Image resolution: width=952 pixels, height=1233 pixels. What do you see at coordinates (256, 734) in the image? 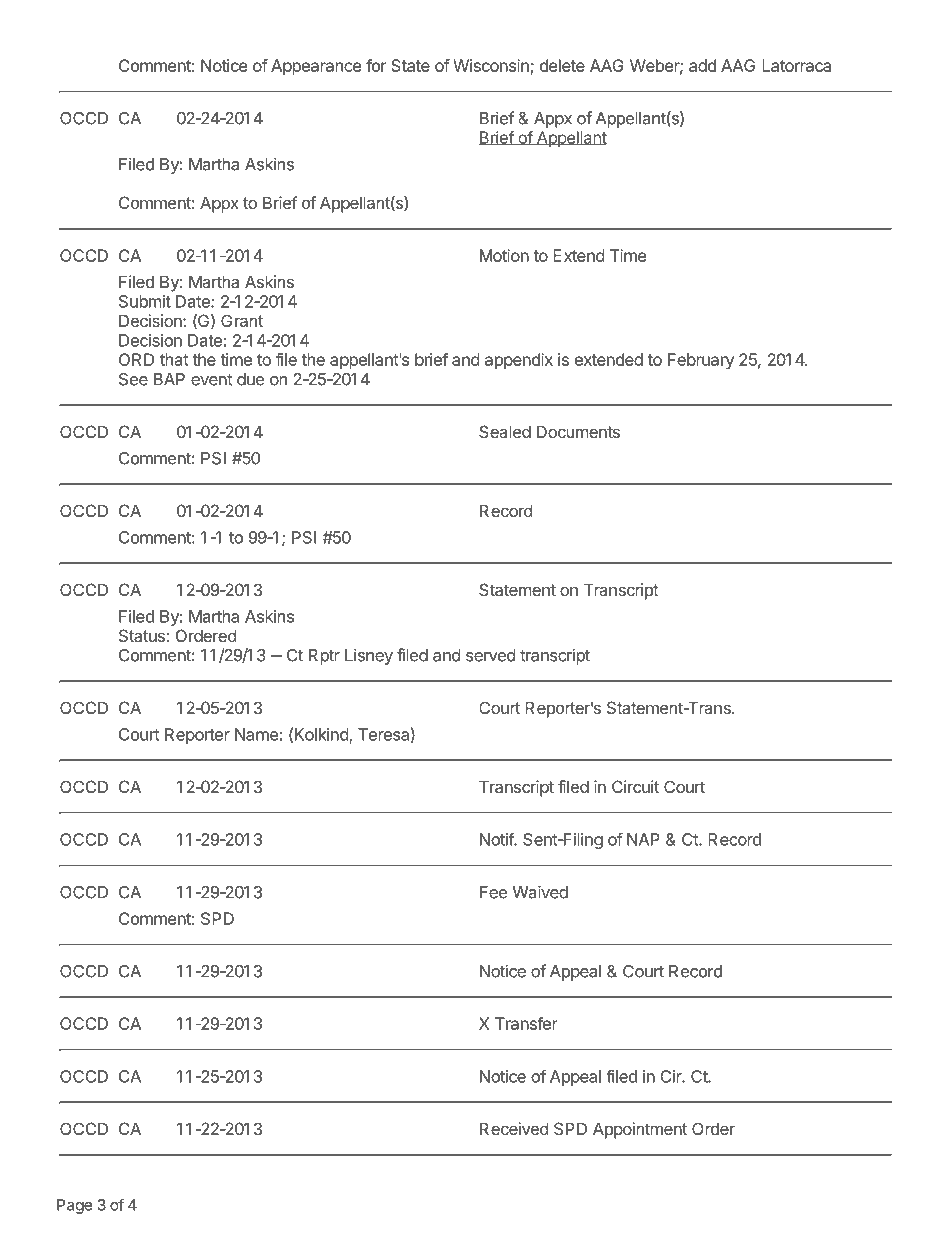
I see `Name` at bounding box center [256, 734].
